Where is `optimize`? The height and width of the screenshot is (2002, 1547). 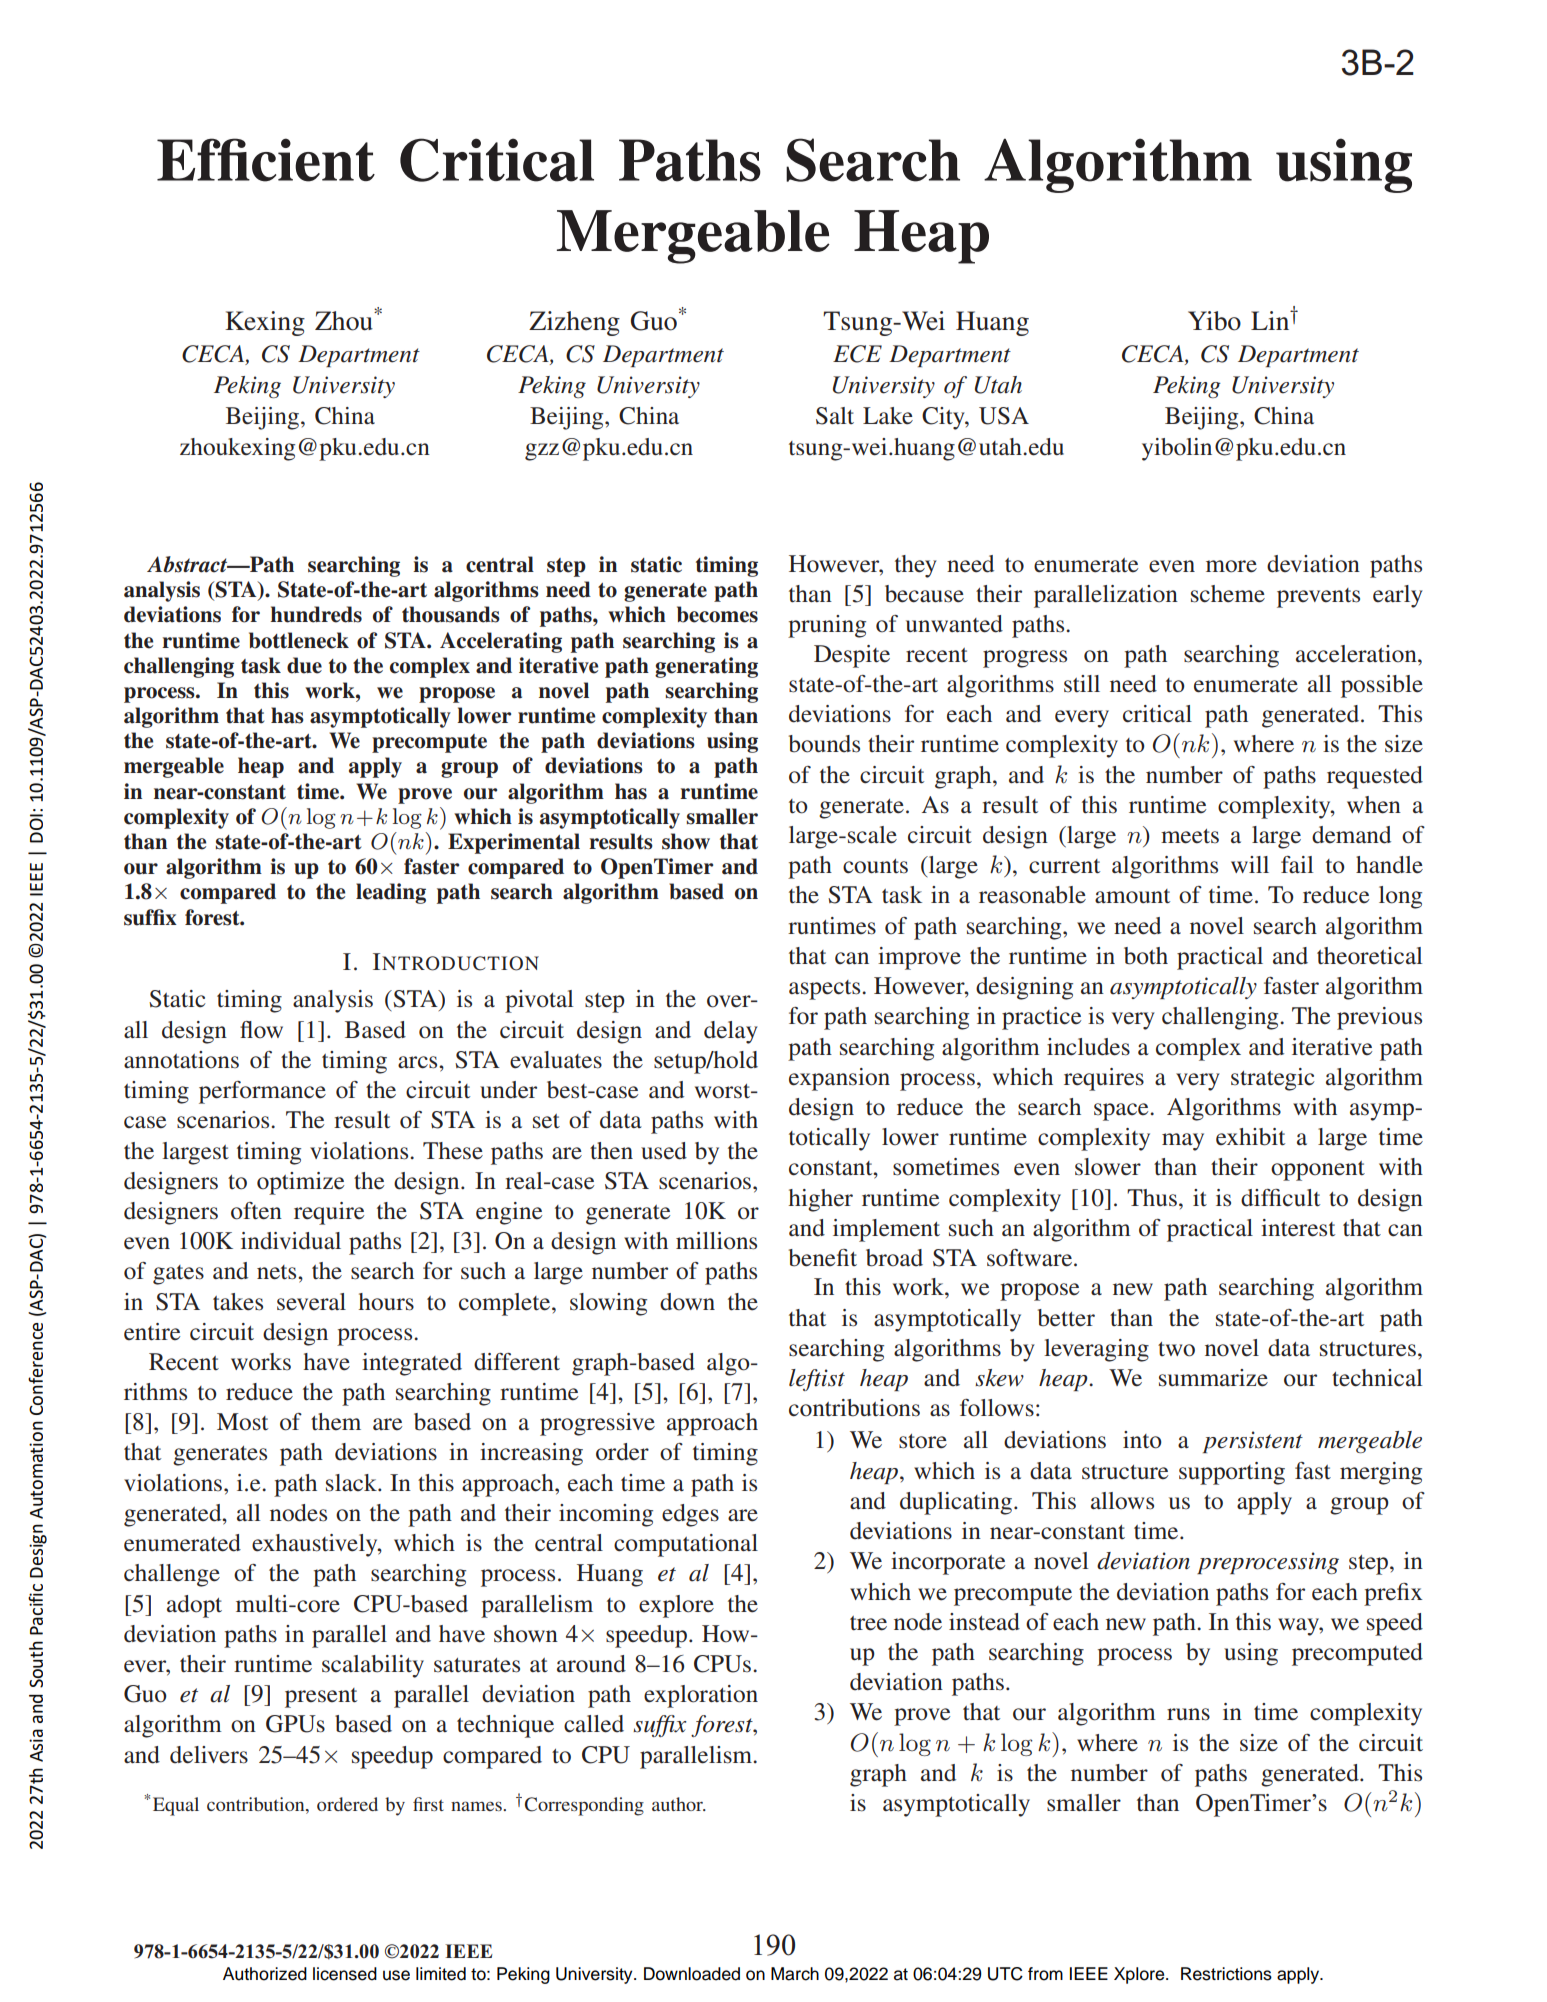 optimize is located at coordinates (300, 1183).
